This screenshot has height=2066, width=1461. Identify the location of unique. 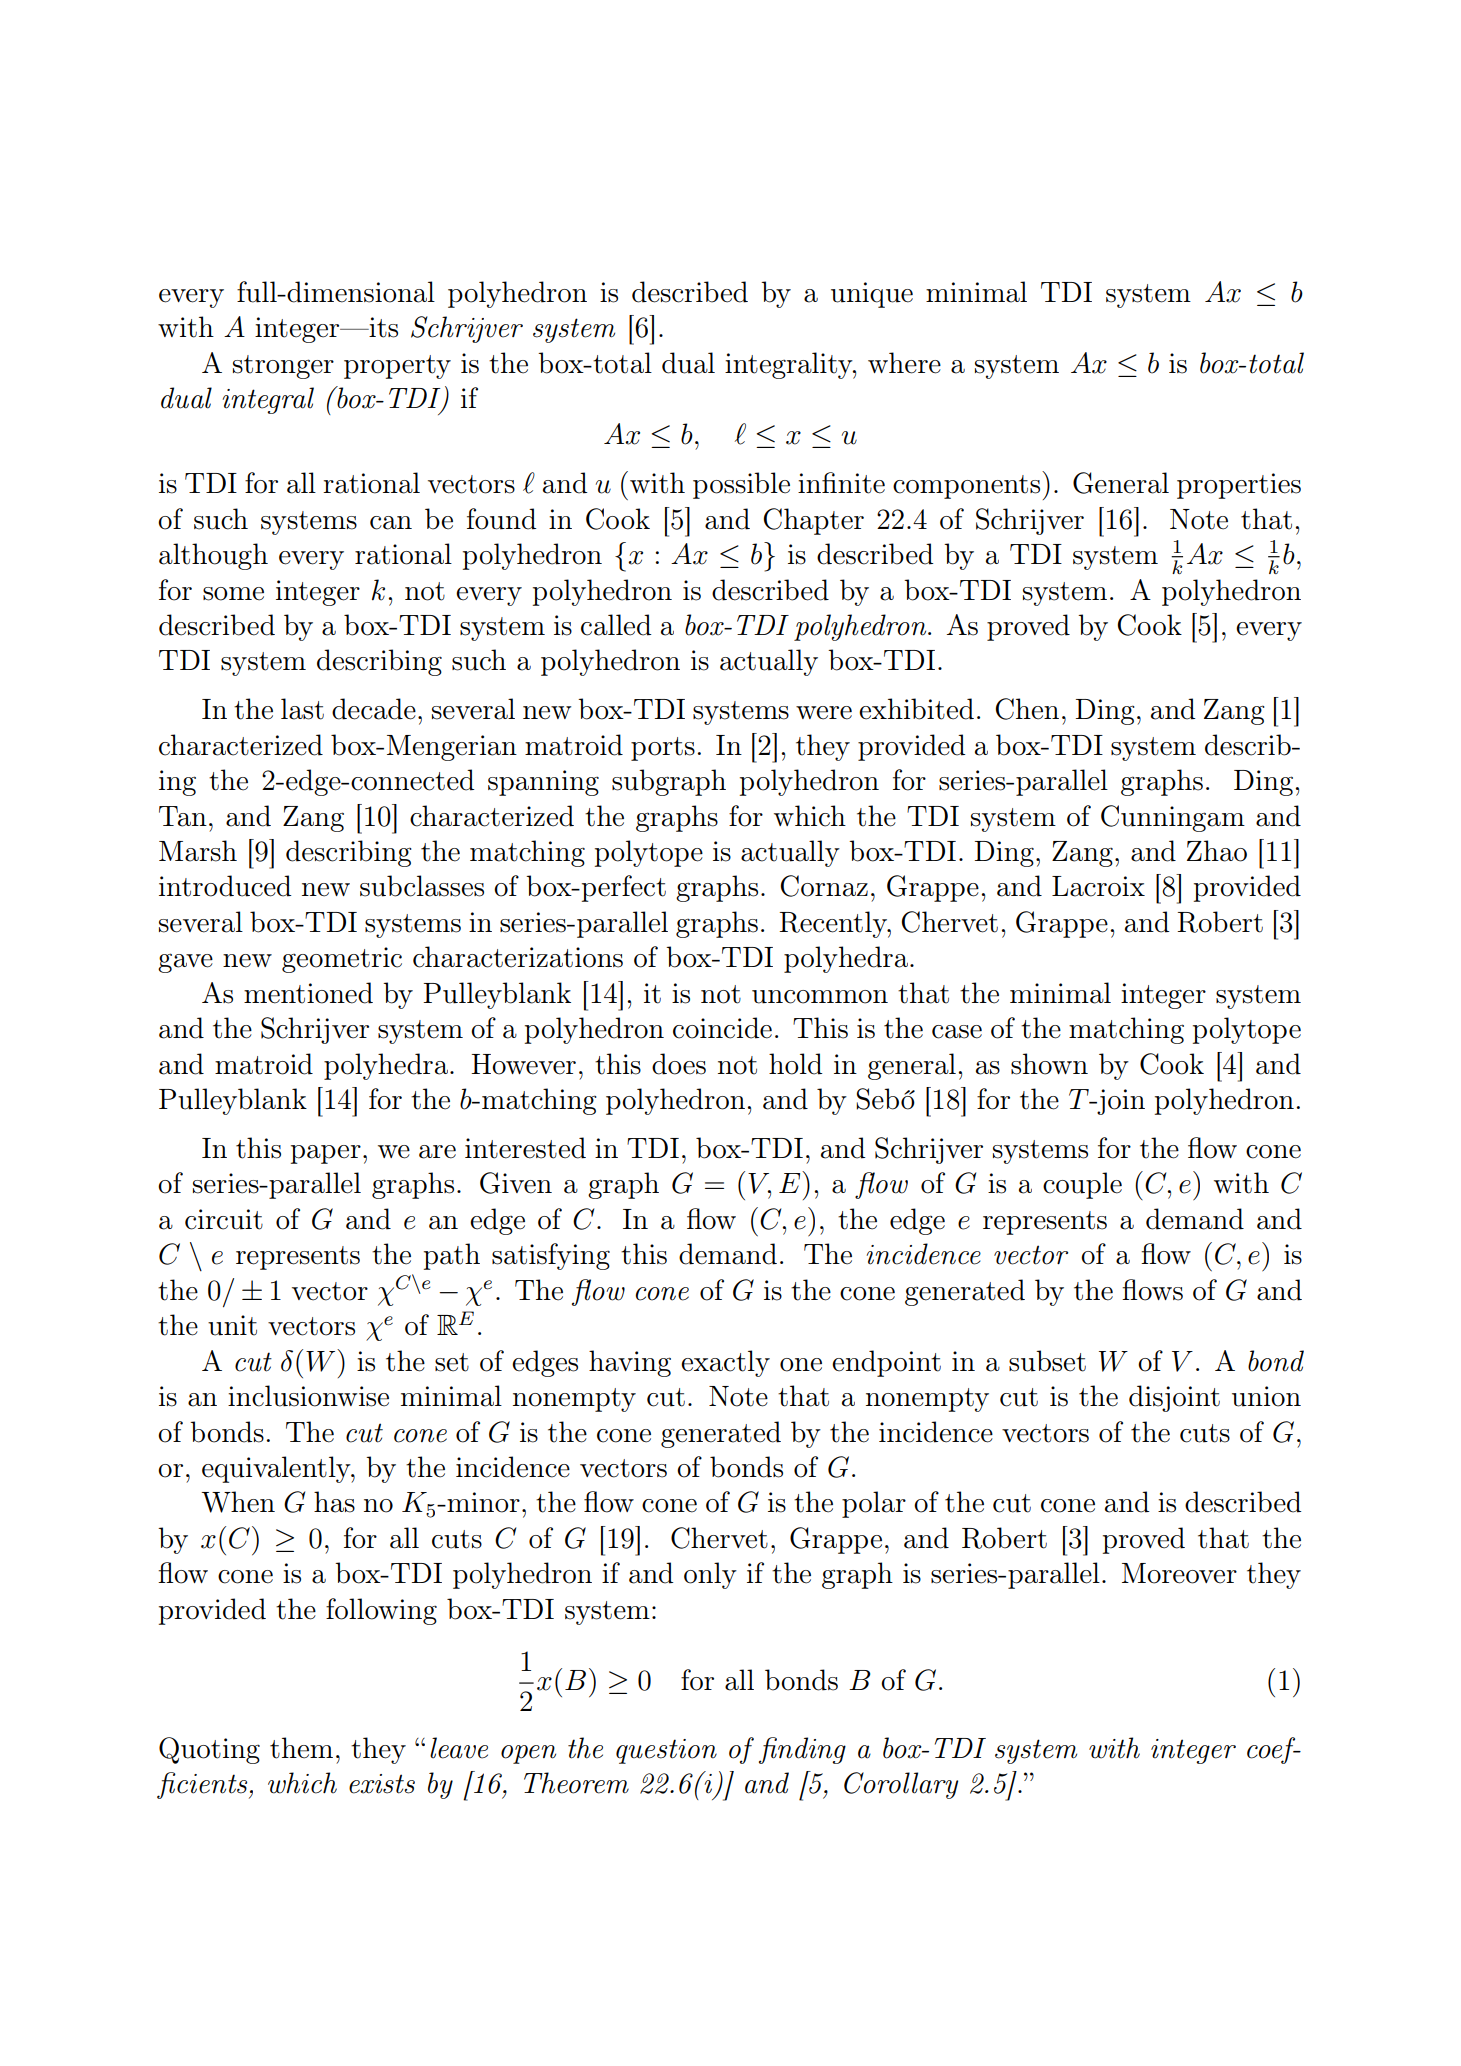
(872, 295).
